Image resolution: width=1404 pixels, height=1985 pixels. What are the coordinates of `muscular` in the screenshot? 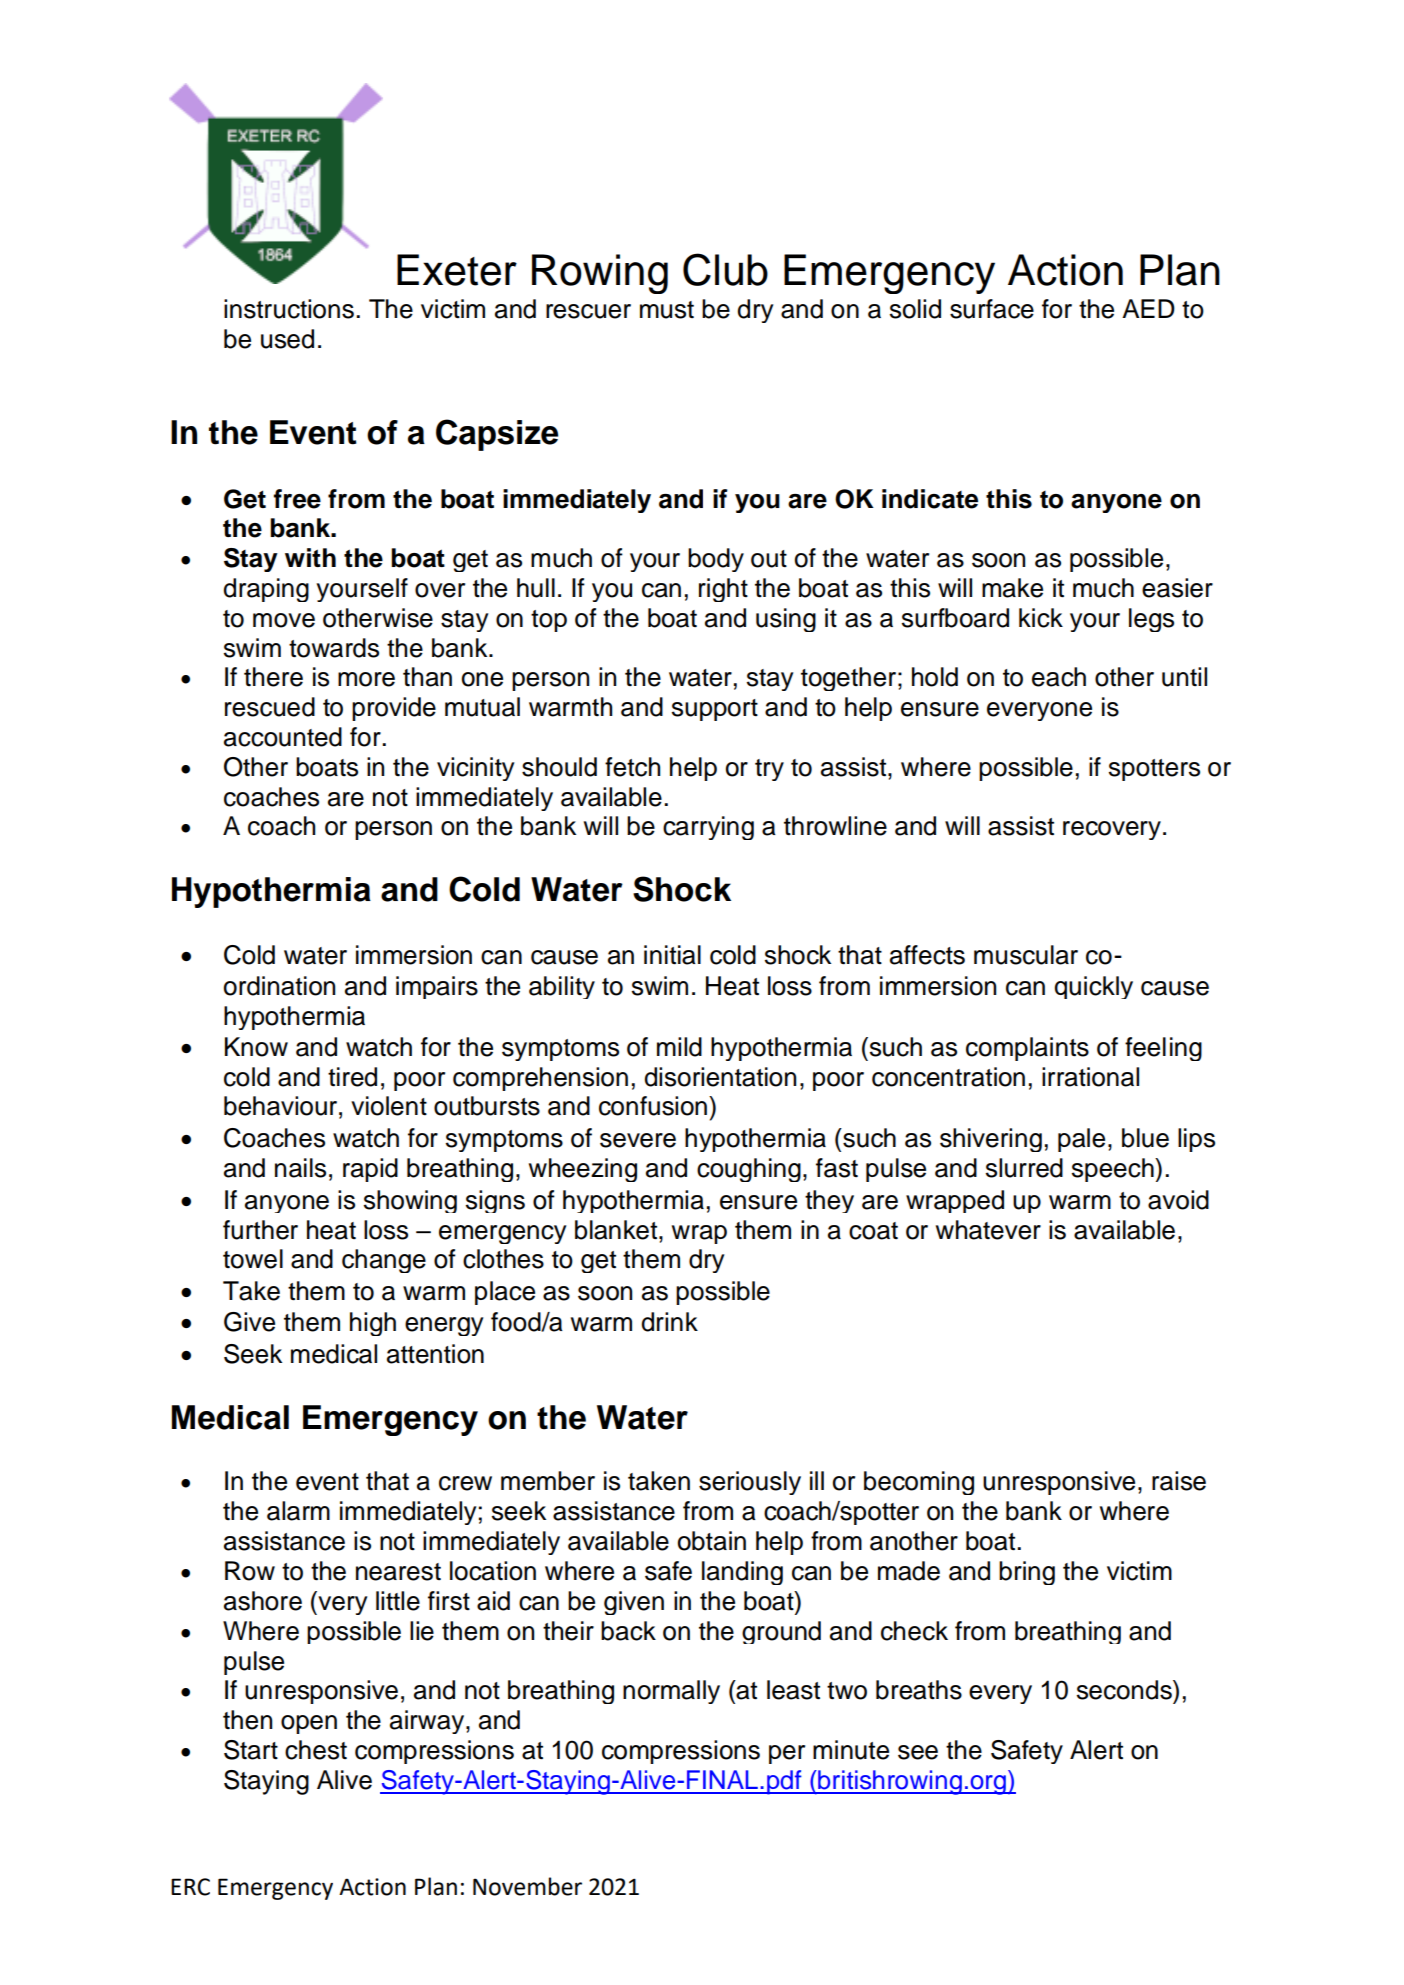 It's located at (1026, 955).
